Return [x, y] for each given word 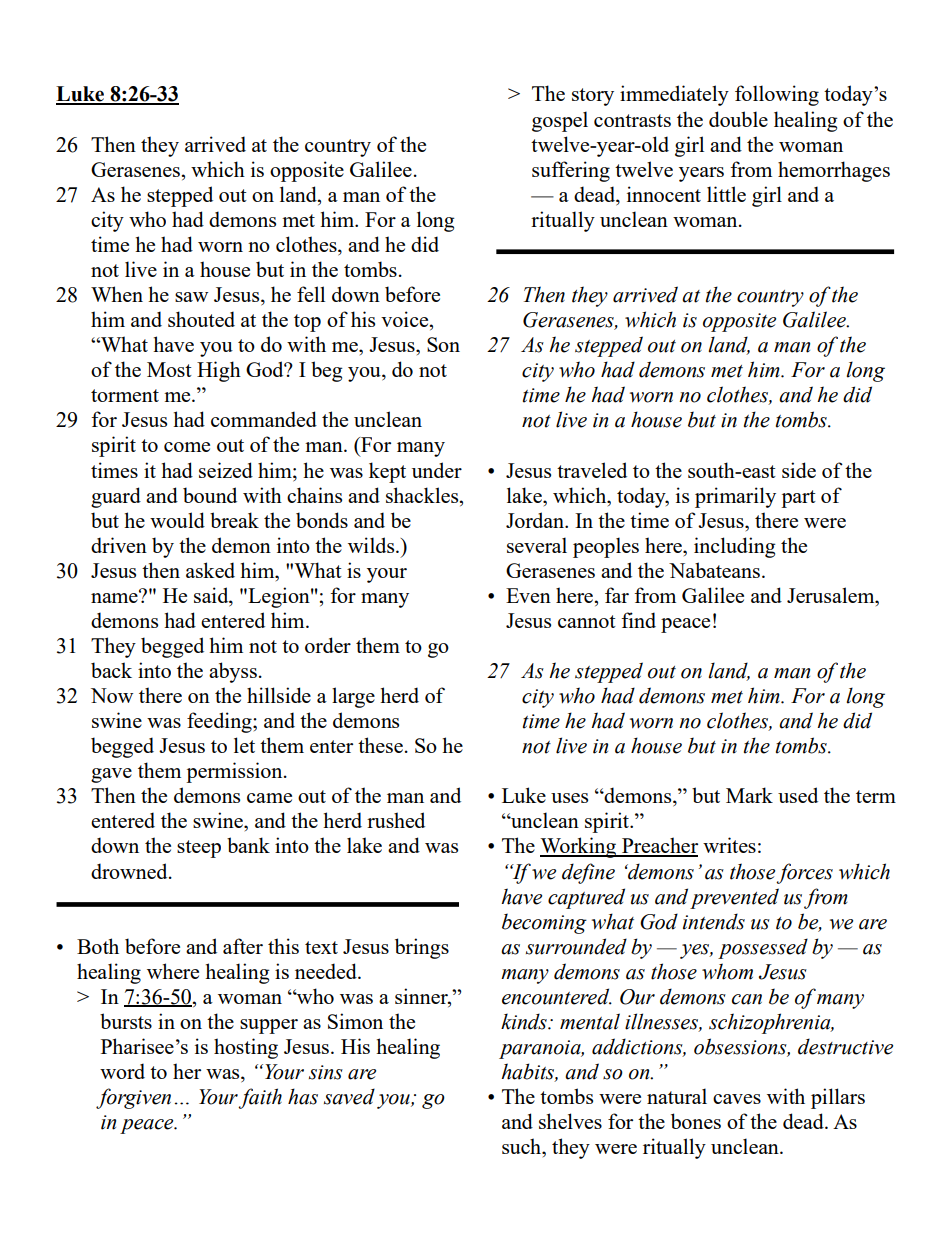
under [437, 470]
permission [235, 772]
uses [569, 798]
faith [260, 1098]
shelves [570, 1121]
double [738, 119]
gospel [560, 121]
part [798, 499]
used [798, 795]
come [187, 447]
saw [191, 297]
